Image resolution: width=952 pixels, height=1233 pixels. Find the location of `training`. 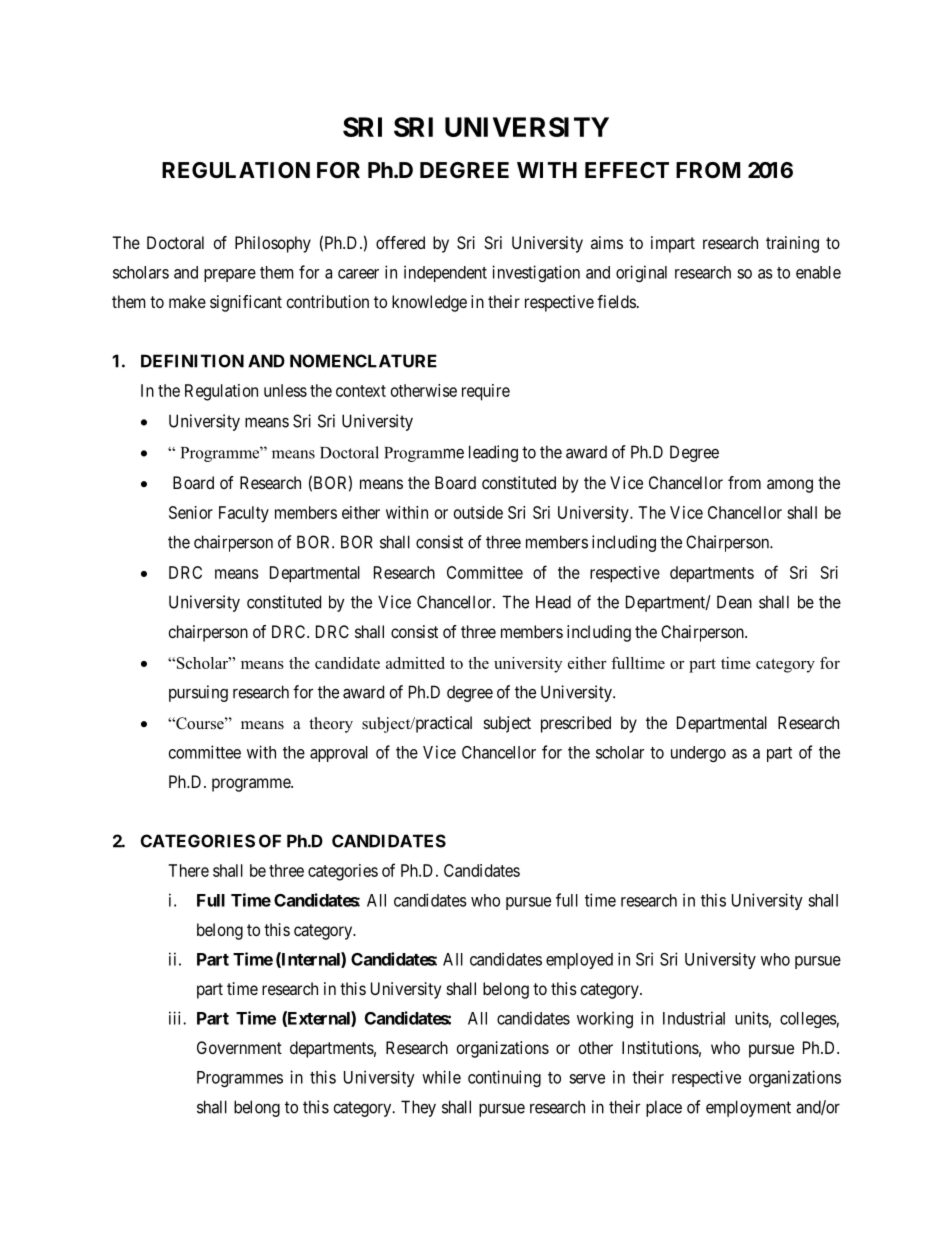

training is located at coordinates (792, 244).
